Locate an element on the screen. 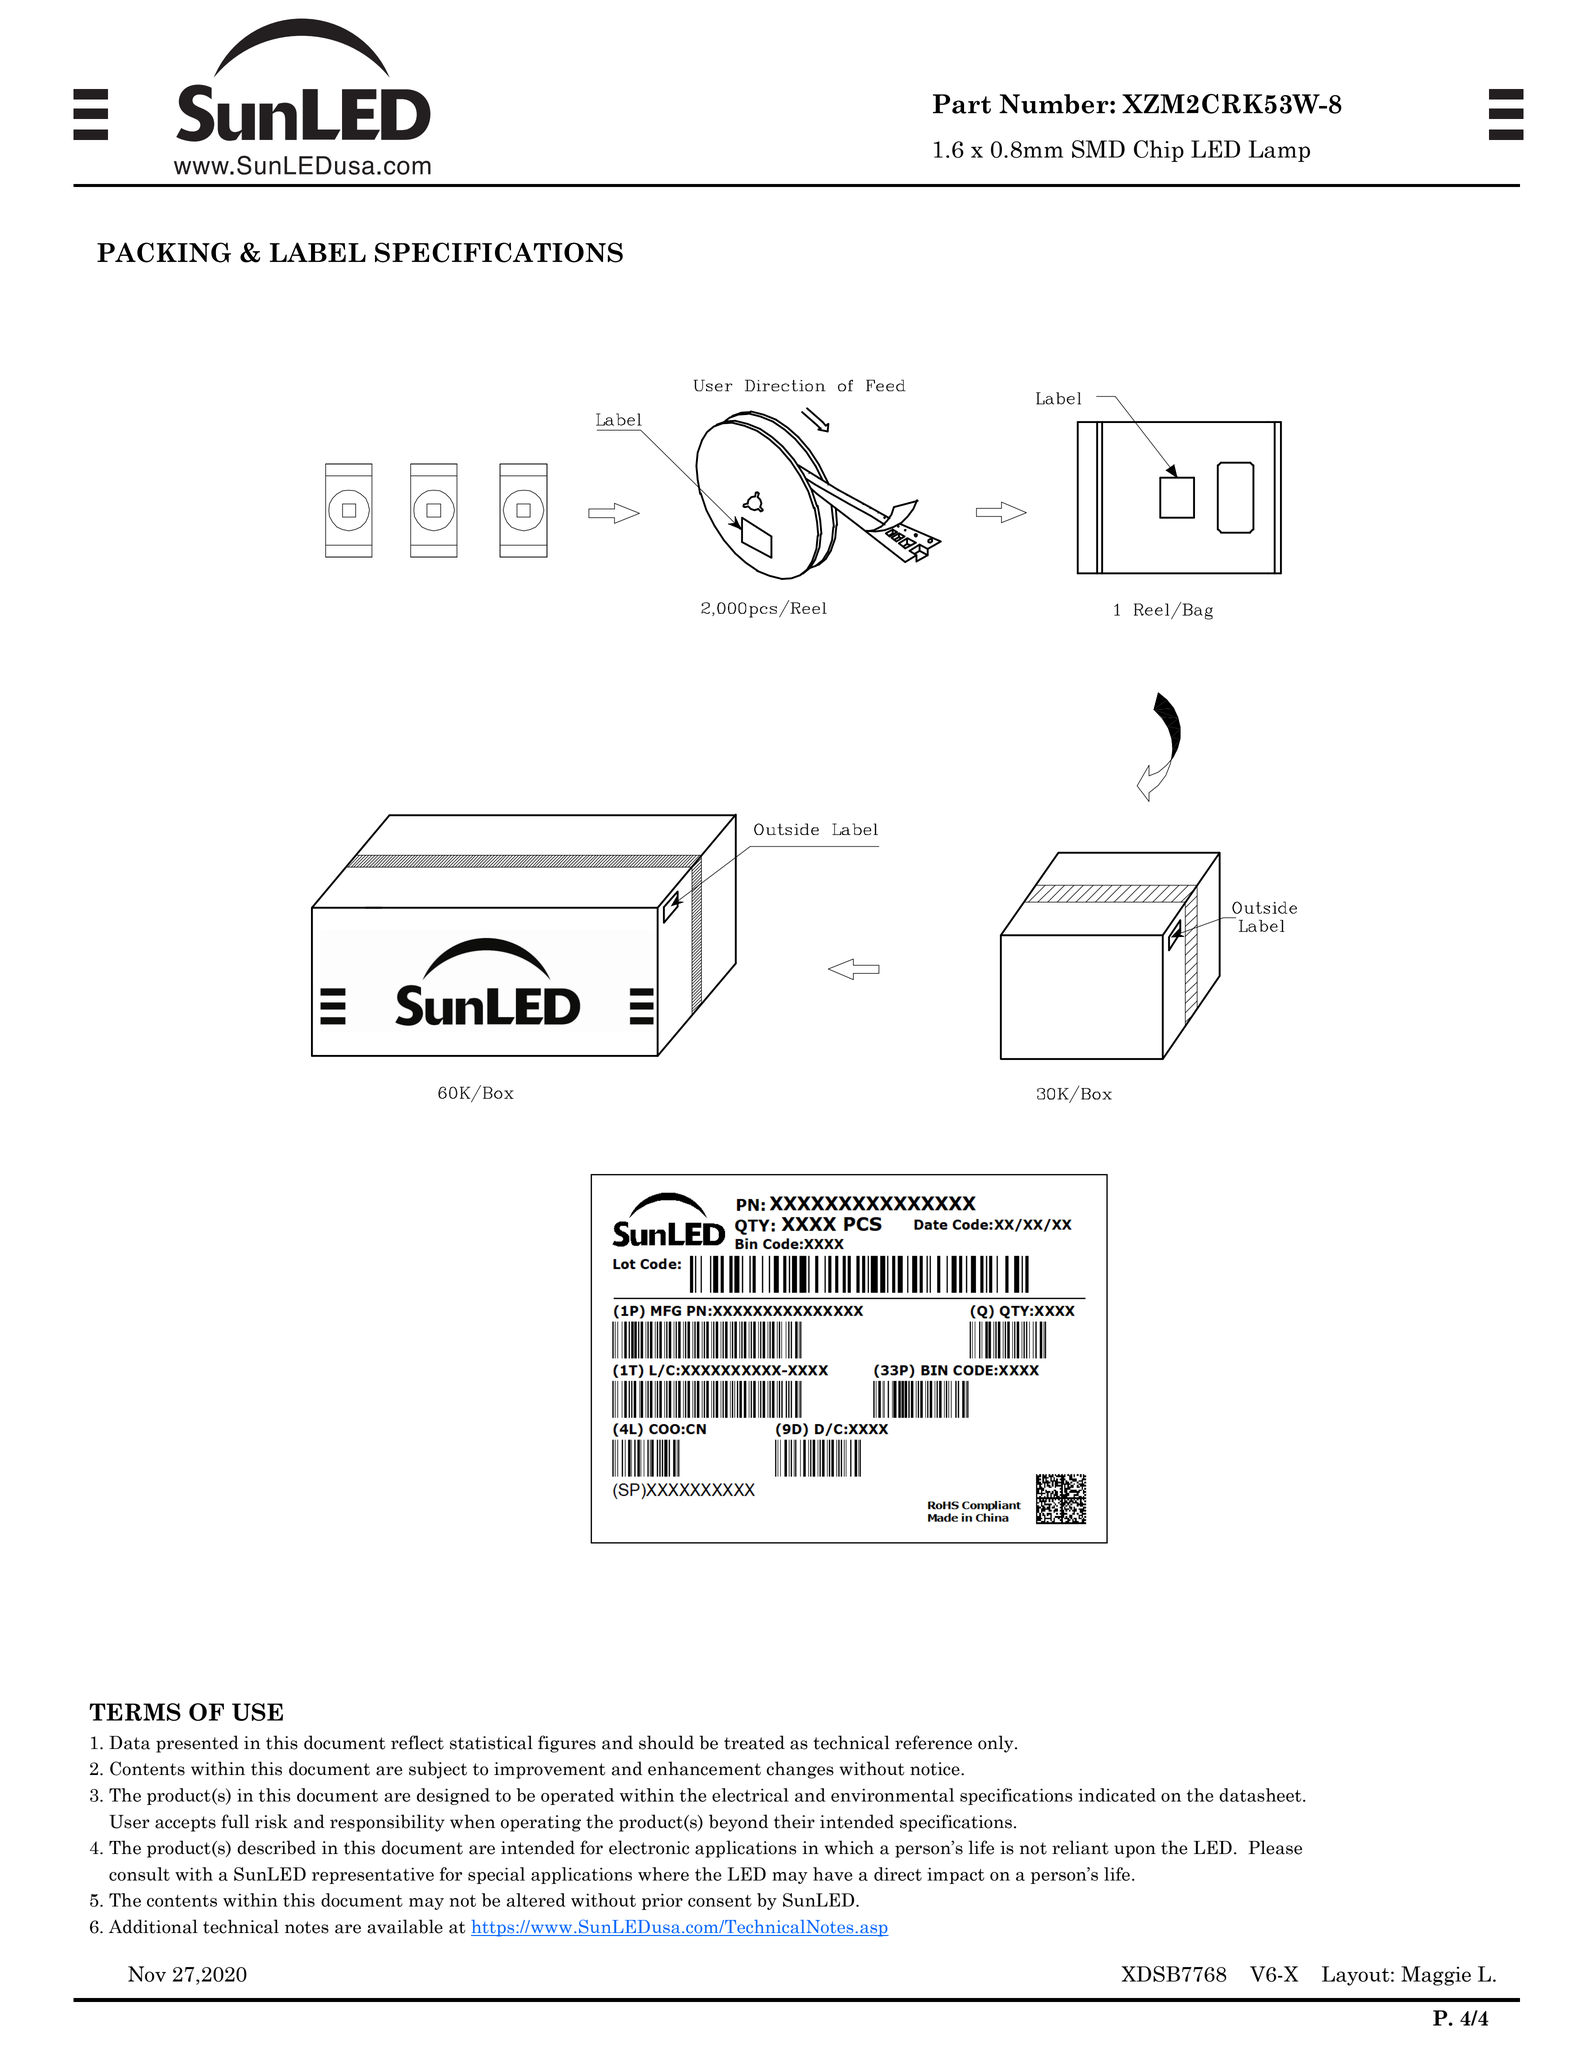  Lamp is located at coordinates (1279, 151).
